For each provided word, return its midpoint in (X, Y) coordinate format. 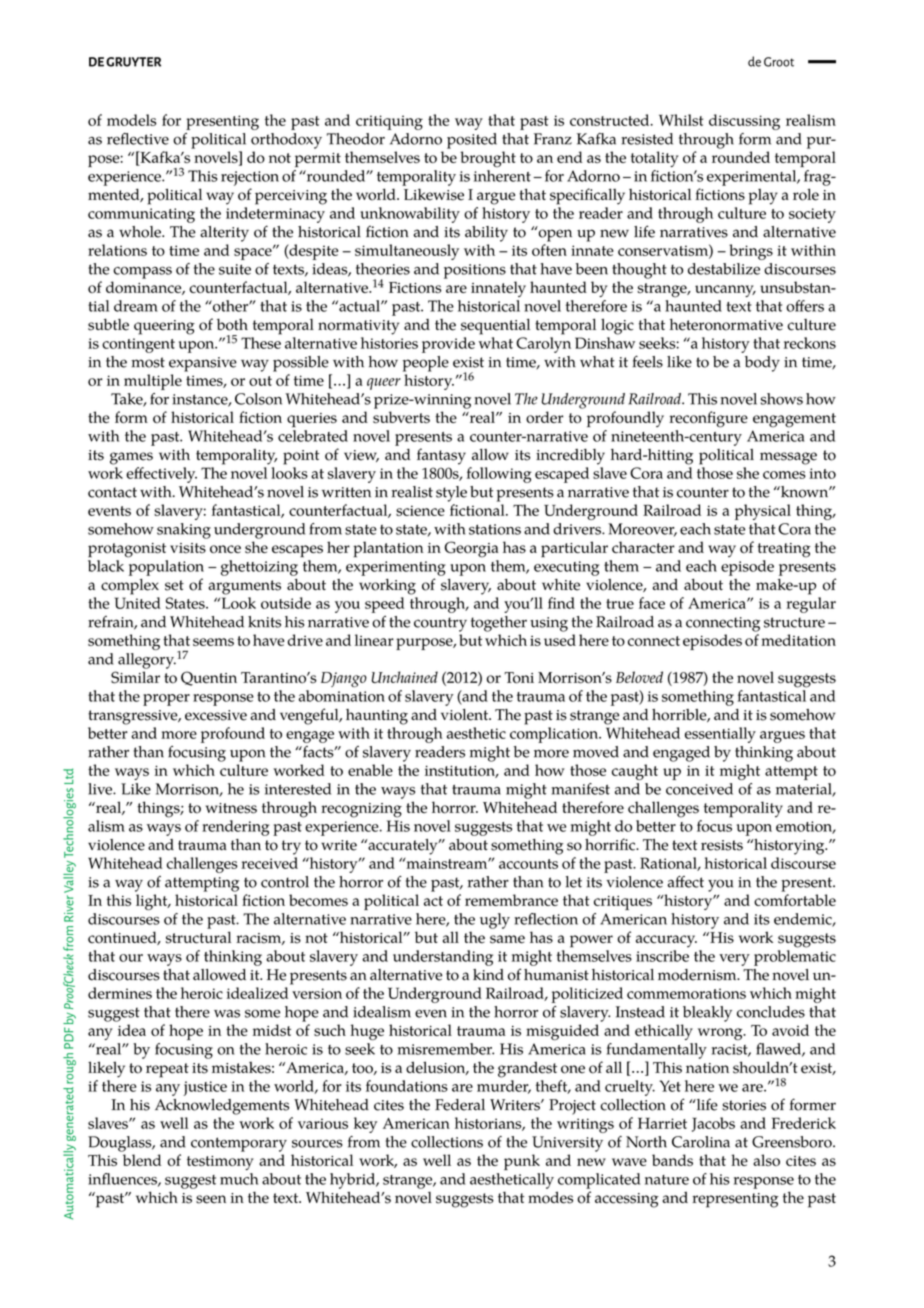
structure (794, 622)
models (131, 120)
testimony (220, 1163)
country (440, 624)
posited (472, 141)
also (766, 1160)
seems (213, 642)
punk (522, 1162)
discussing (744, 122)
